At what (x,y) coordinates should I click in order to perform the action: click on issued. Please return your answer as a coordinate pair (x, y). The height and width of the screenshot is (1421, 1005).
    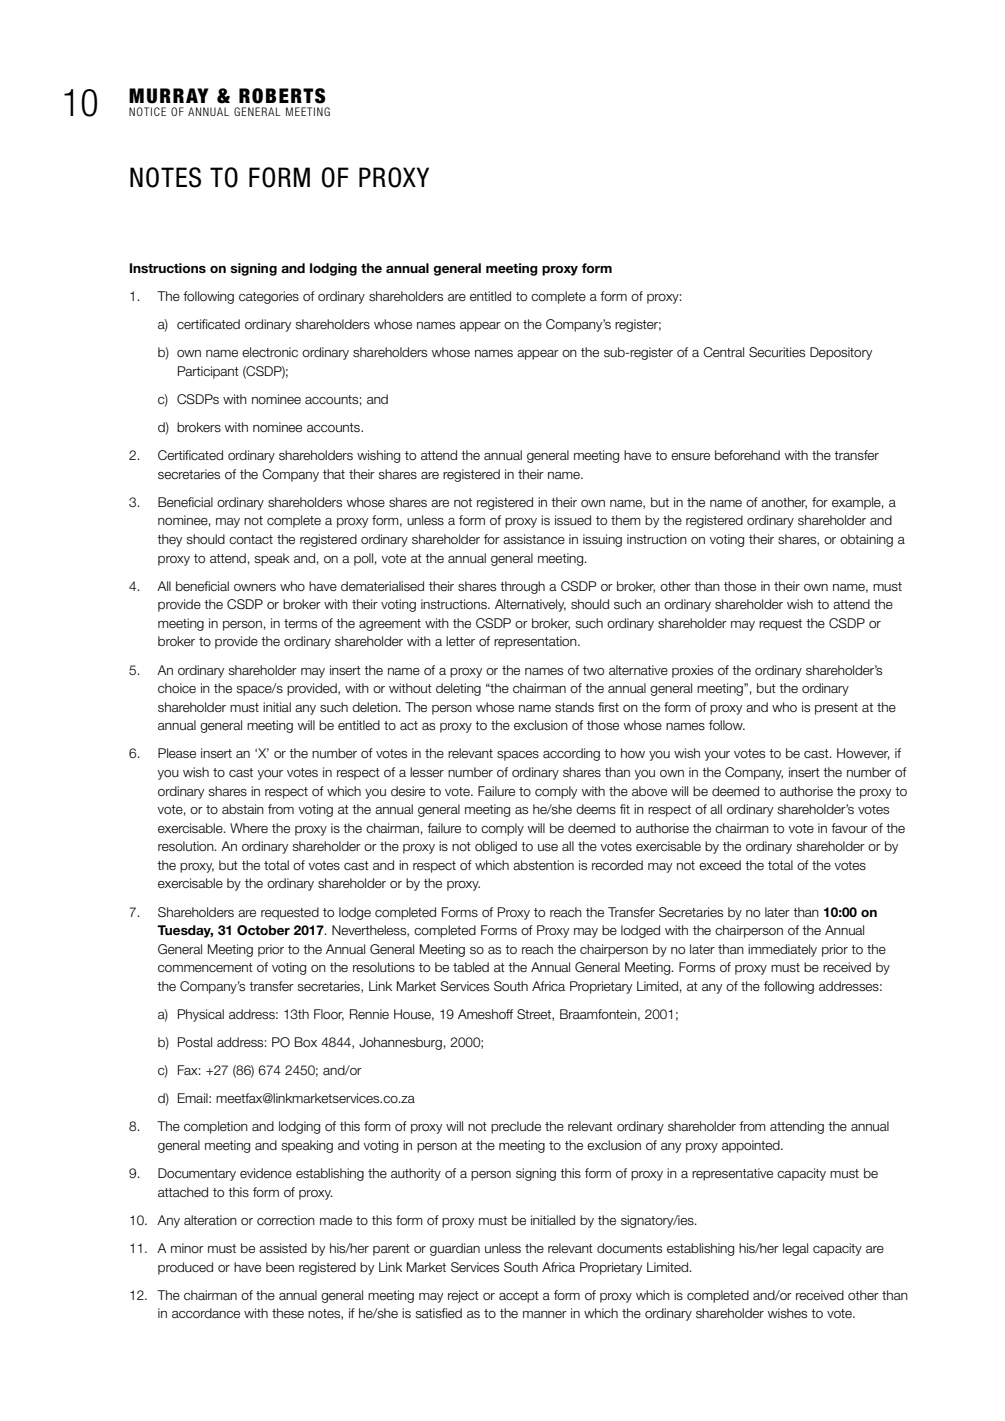
    Looking at the image, I should click on (573, 520).
